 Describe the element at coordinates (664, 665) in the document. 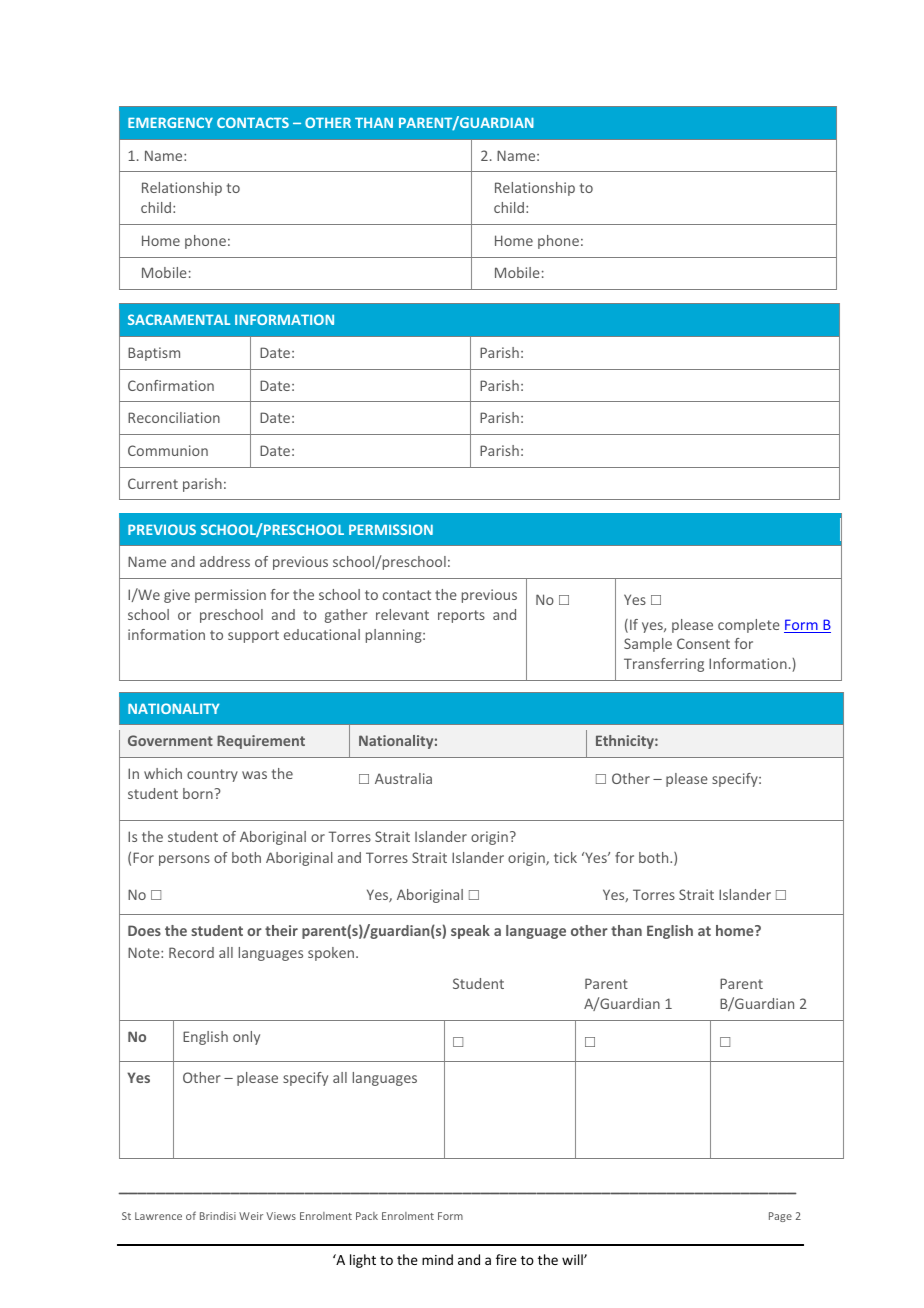

I see `Transferring` at that location.
